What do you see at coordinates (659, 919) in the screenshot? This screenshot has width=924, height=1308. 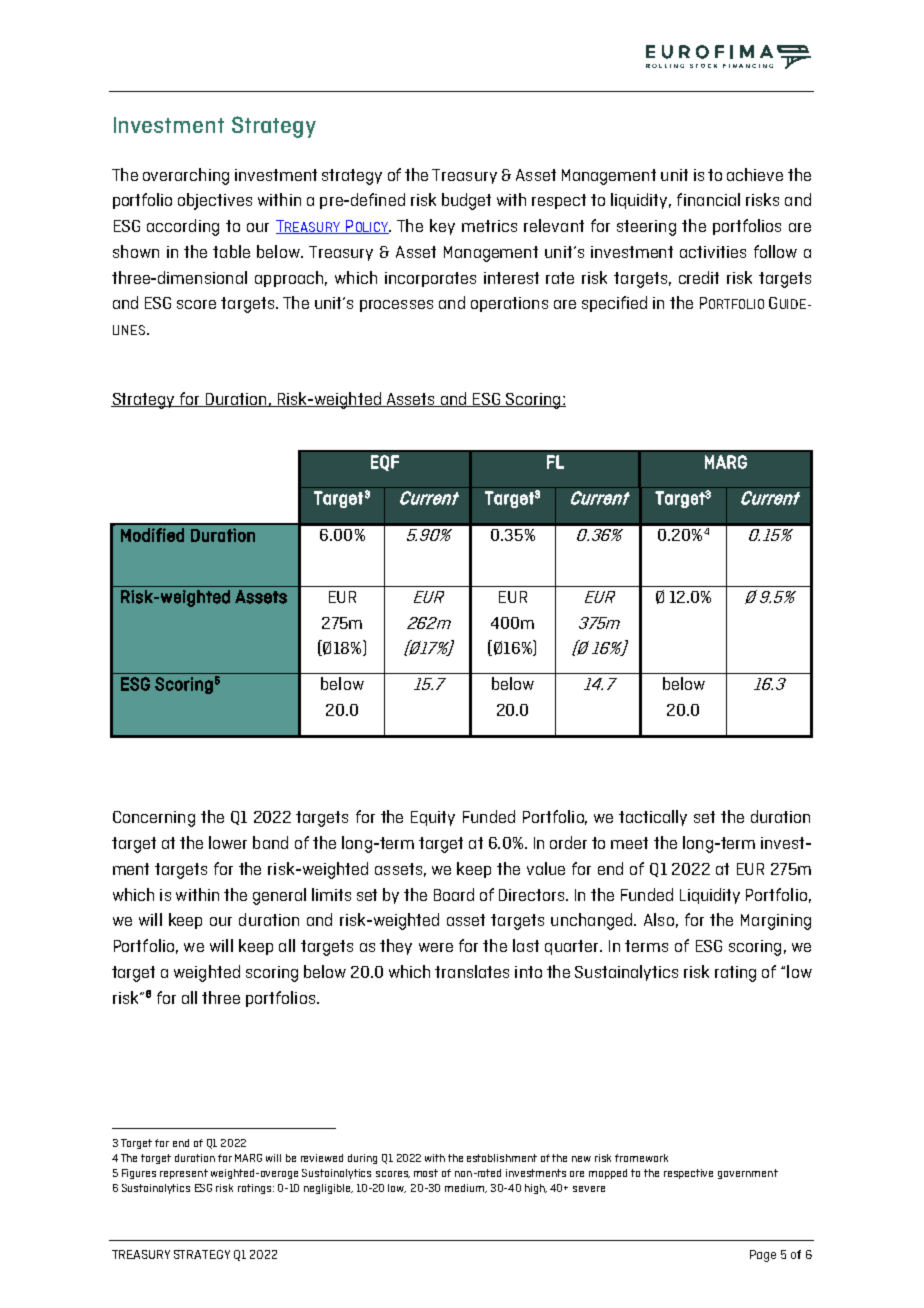 I see `Also` at bounding box center [659, 919].
